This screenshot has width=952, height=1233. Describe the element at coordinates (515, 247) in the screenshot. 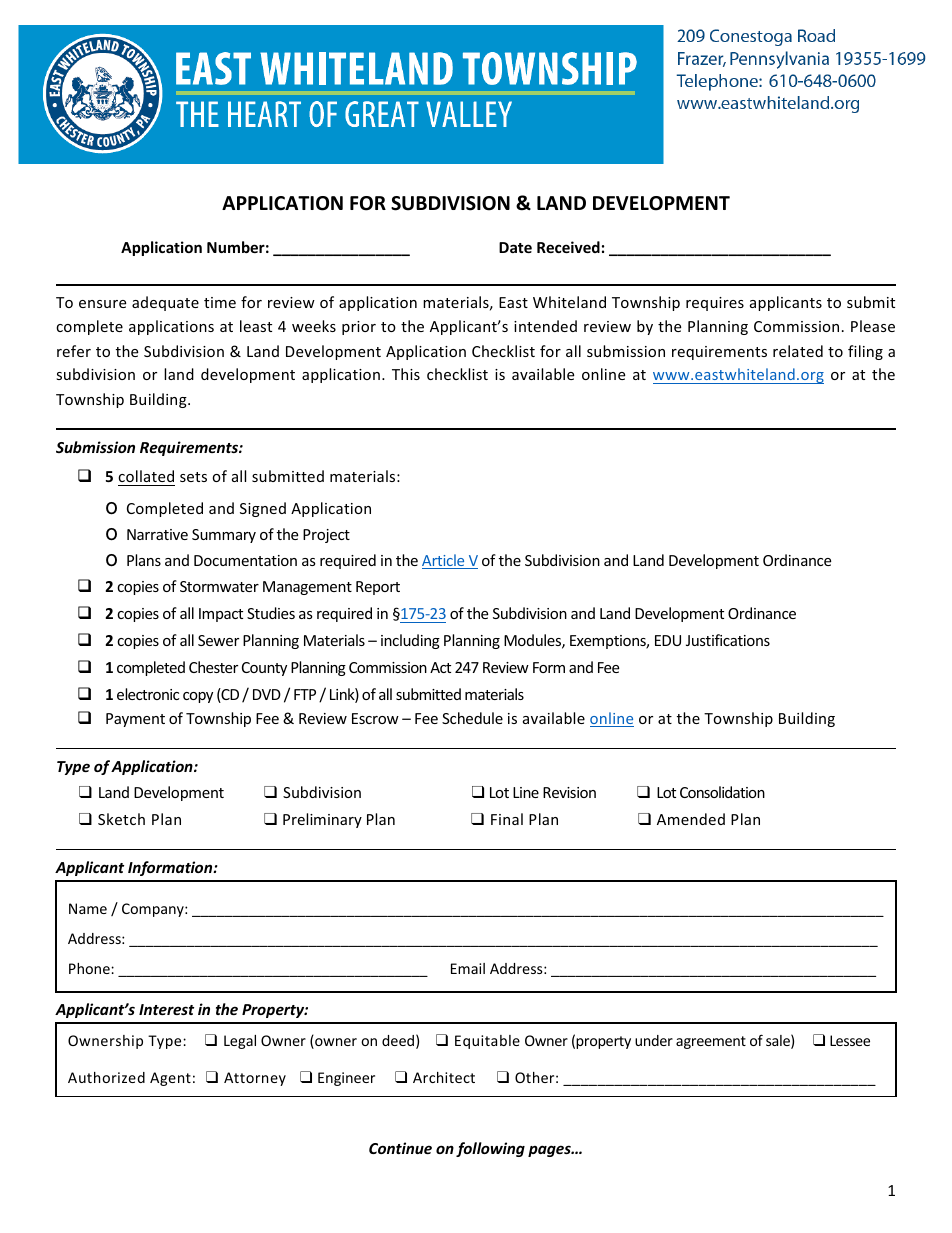

I see `Date` at that location.
